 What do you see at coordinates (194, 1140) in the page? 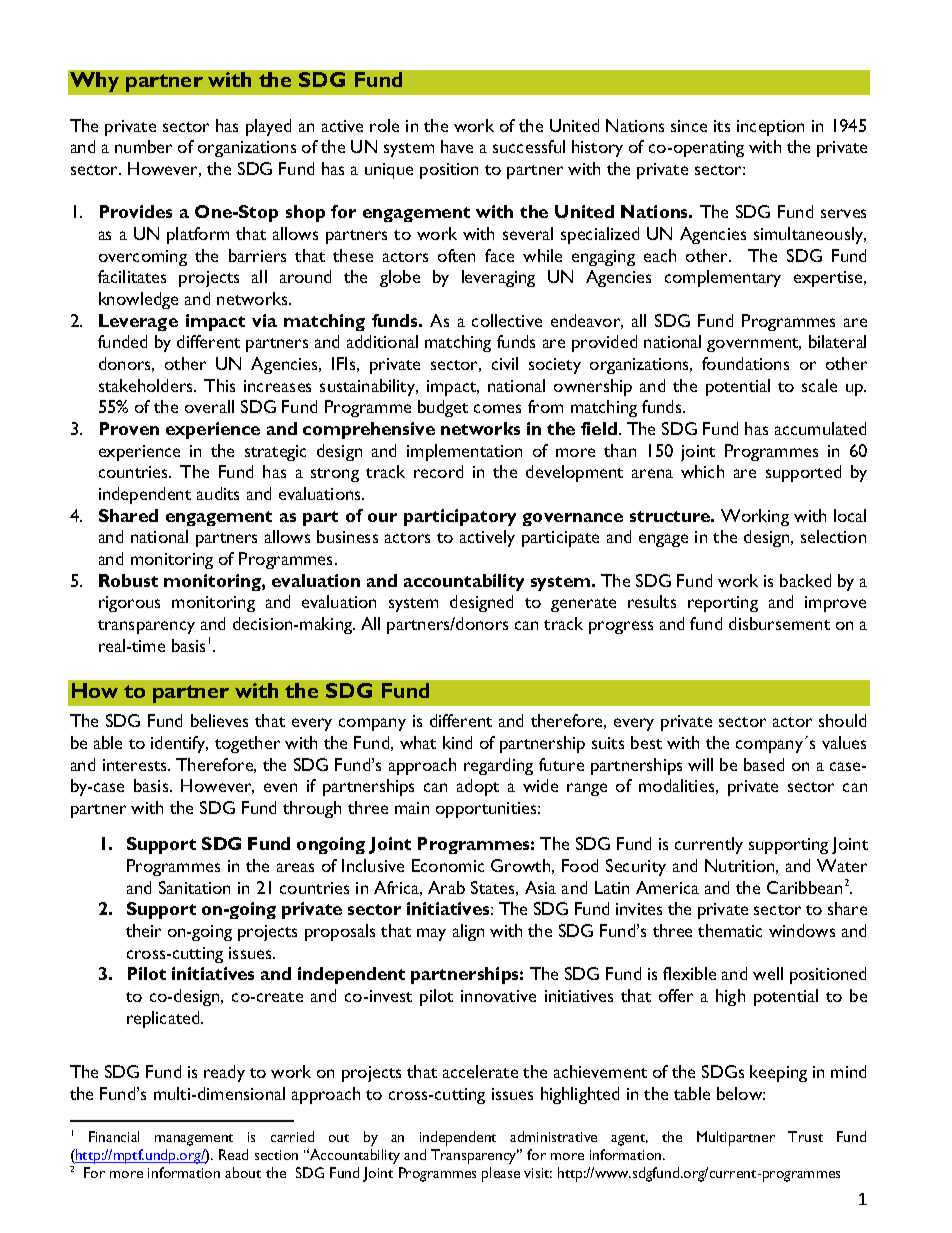
I see `management` at bounding box center [194, 1140].
